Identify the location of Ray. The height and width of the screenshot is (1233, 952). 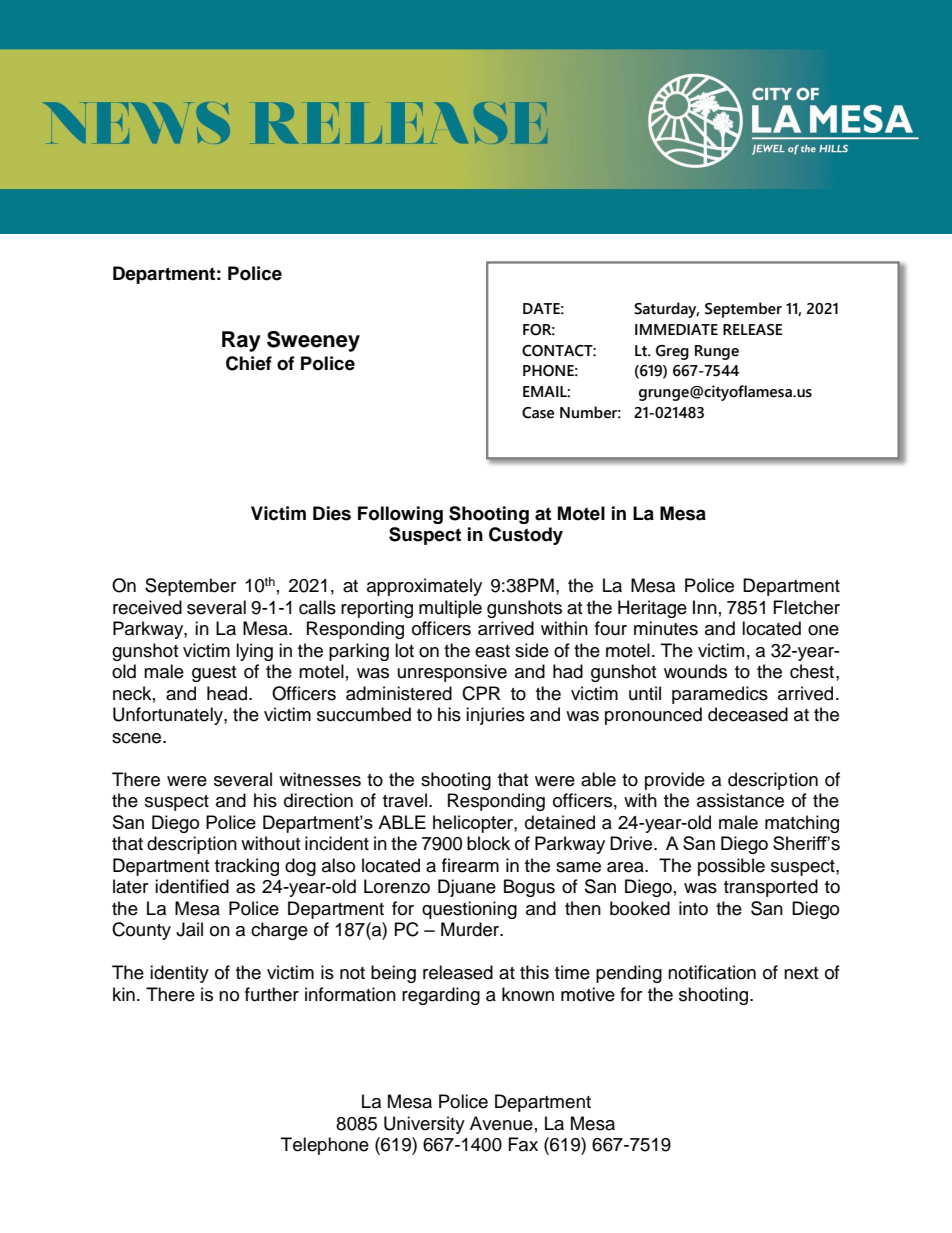
(241, 341).
